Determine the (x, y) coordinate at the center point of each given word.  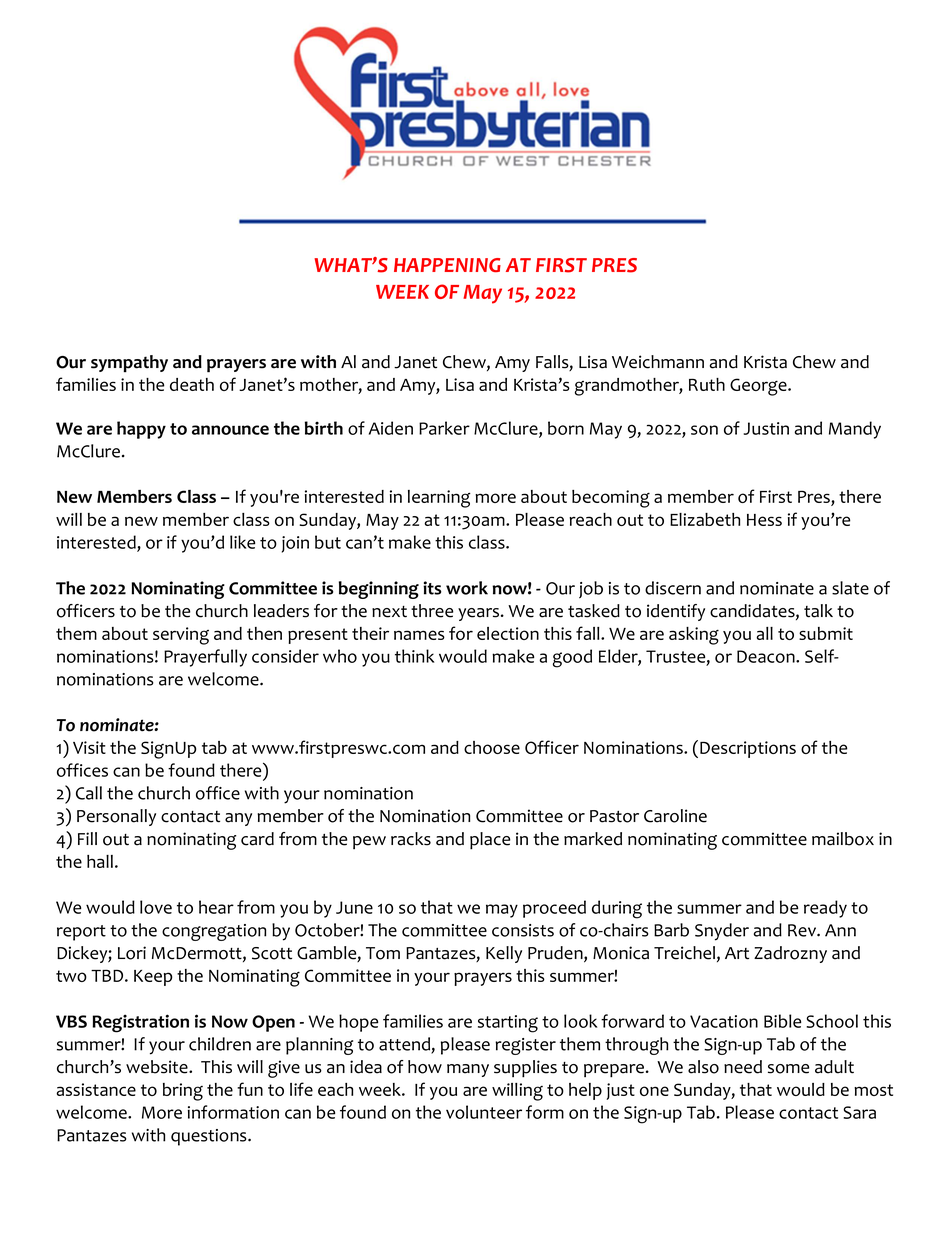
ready (825, 909)
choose (492, 747)
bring (183, 1092)
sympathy (129, 364)
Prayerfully (205, 658)
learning (439, 499)
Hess (764, 520)
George (759, 387)
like (242, 542)
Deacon (767, 656)
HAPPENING (447, 265)
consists (523, 930)
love (156, 907)
